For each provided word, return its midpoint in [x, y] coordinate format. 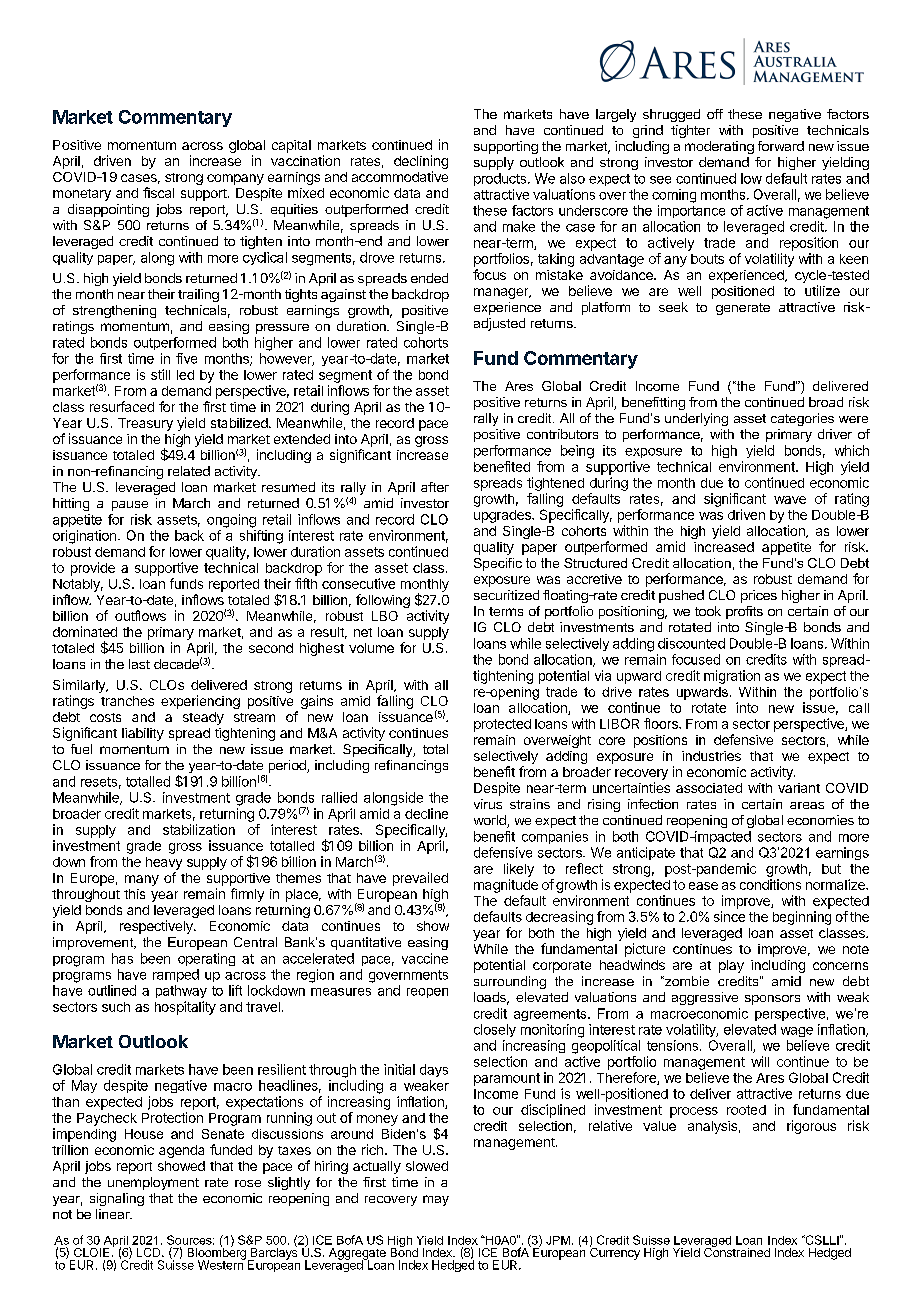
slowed [427, 1166]
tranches [127, 701]
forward [781, 146]
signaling [117, 1199]
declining [421, 163]
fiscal [158, 192]
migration [732, 677]
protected [502, 725]
